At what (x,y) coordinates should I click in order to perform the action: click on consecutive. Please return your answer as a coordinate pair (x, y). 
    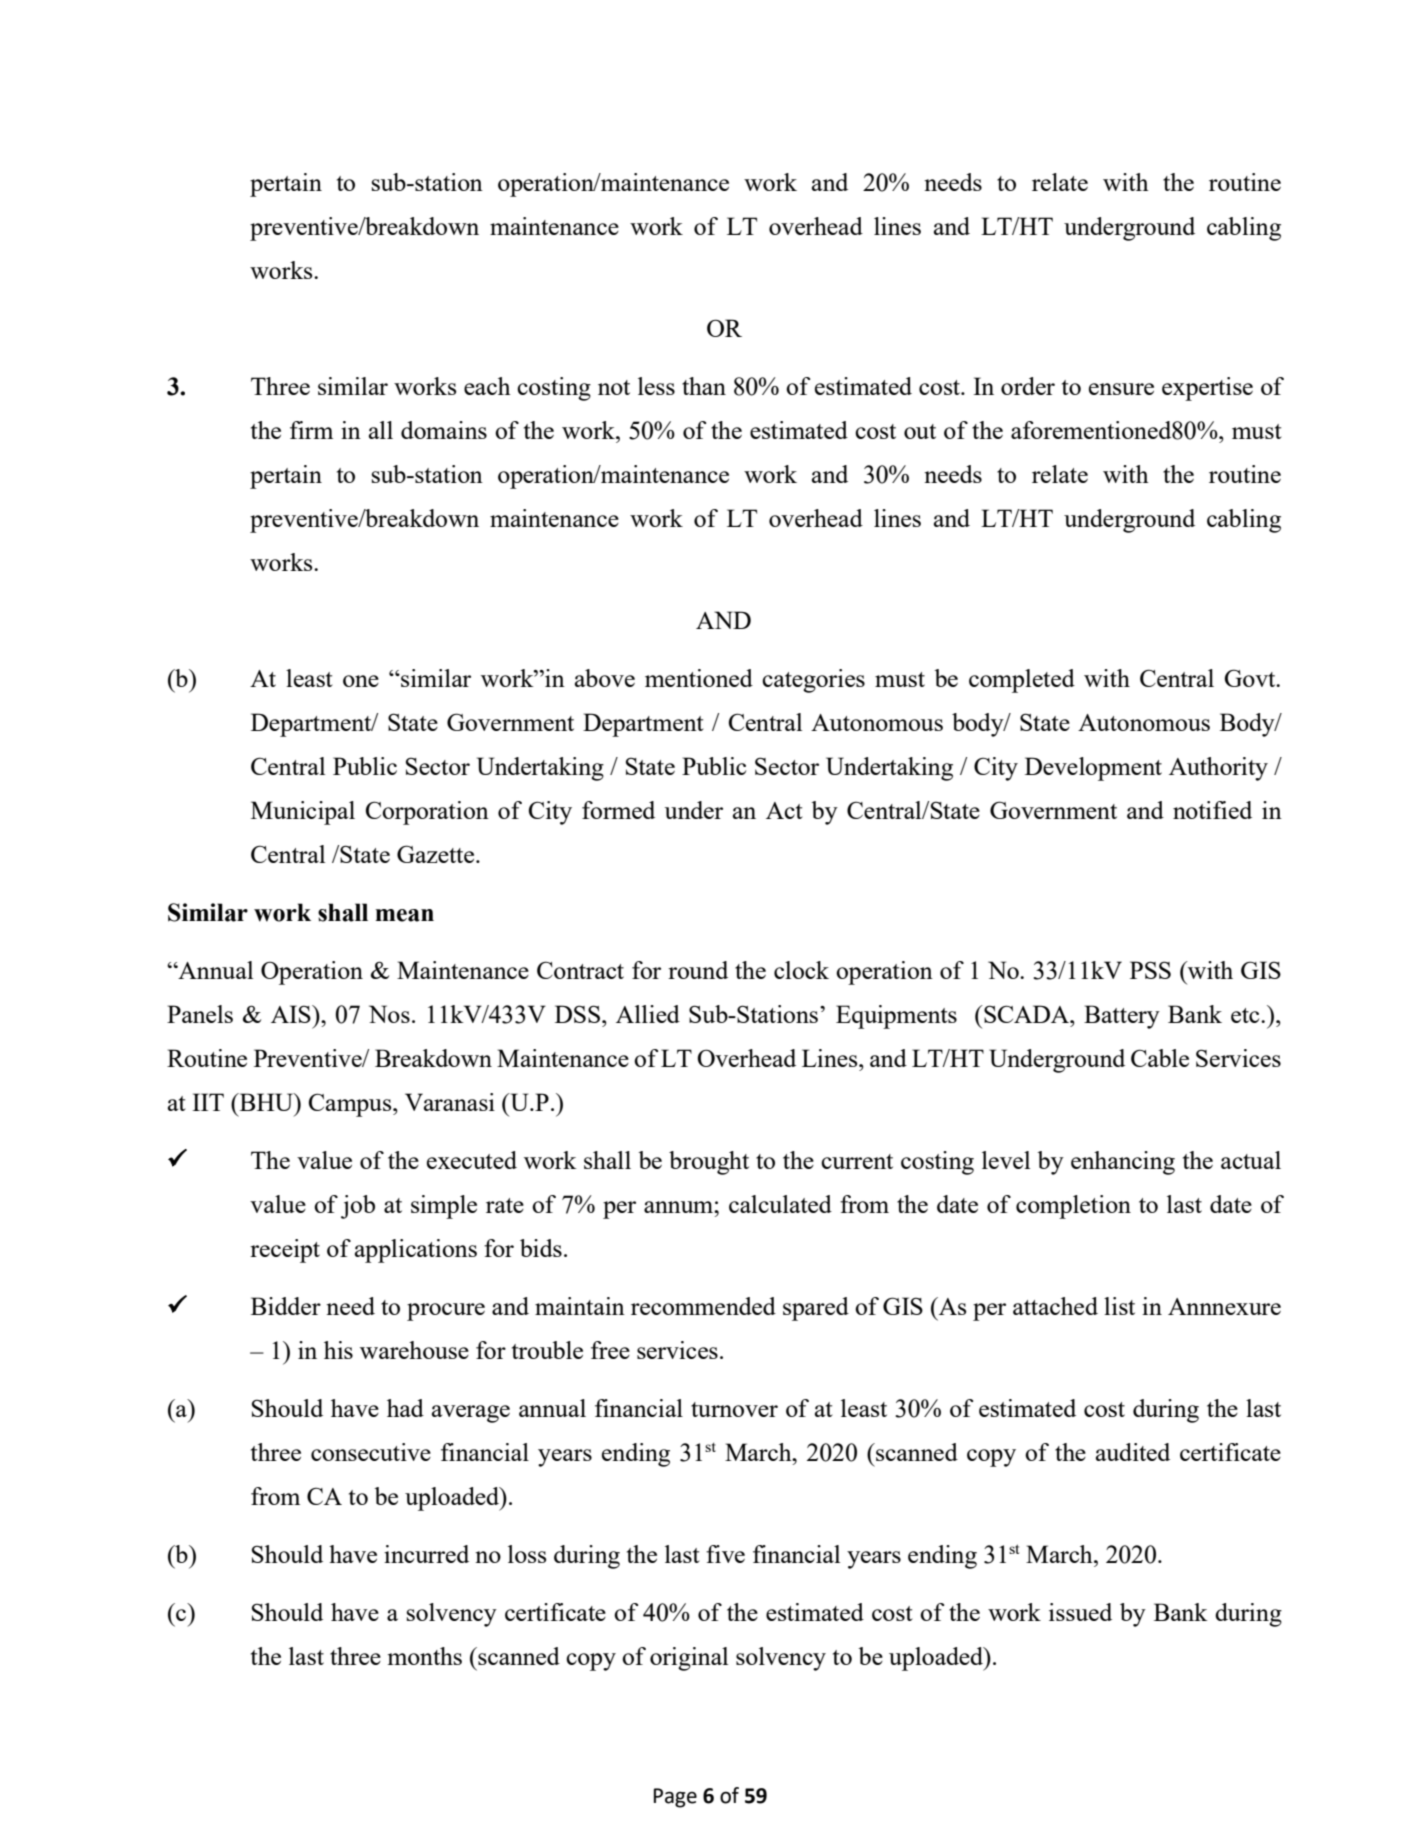
    Looking at the image, I should click on (371, 1452).
